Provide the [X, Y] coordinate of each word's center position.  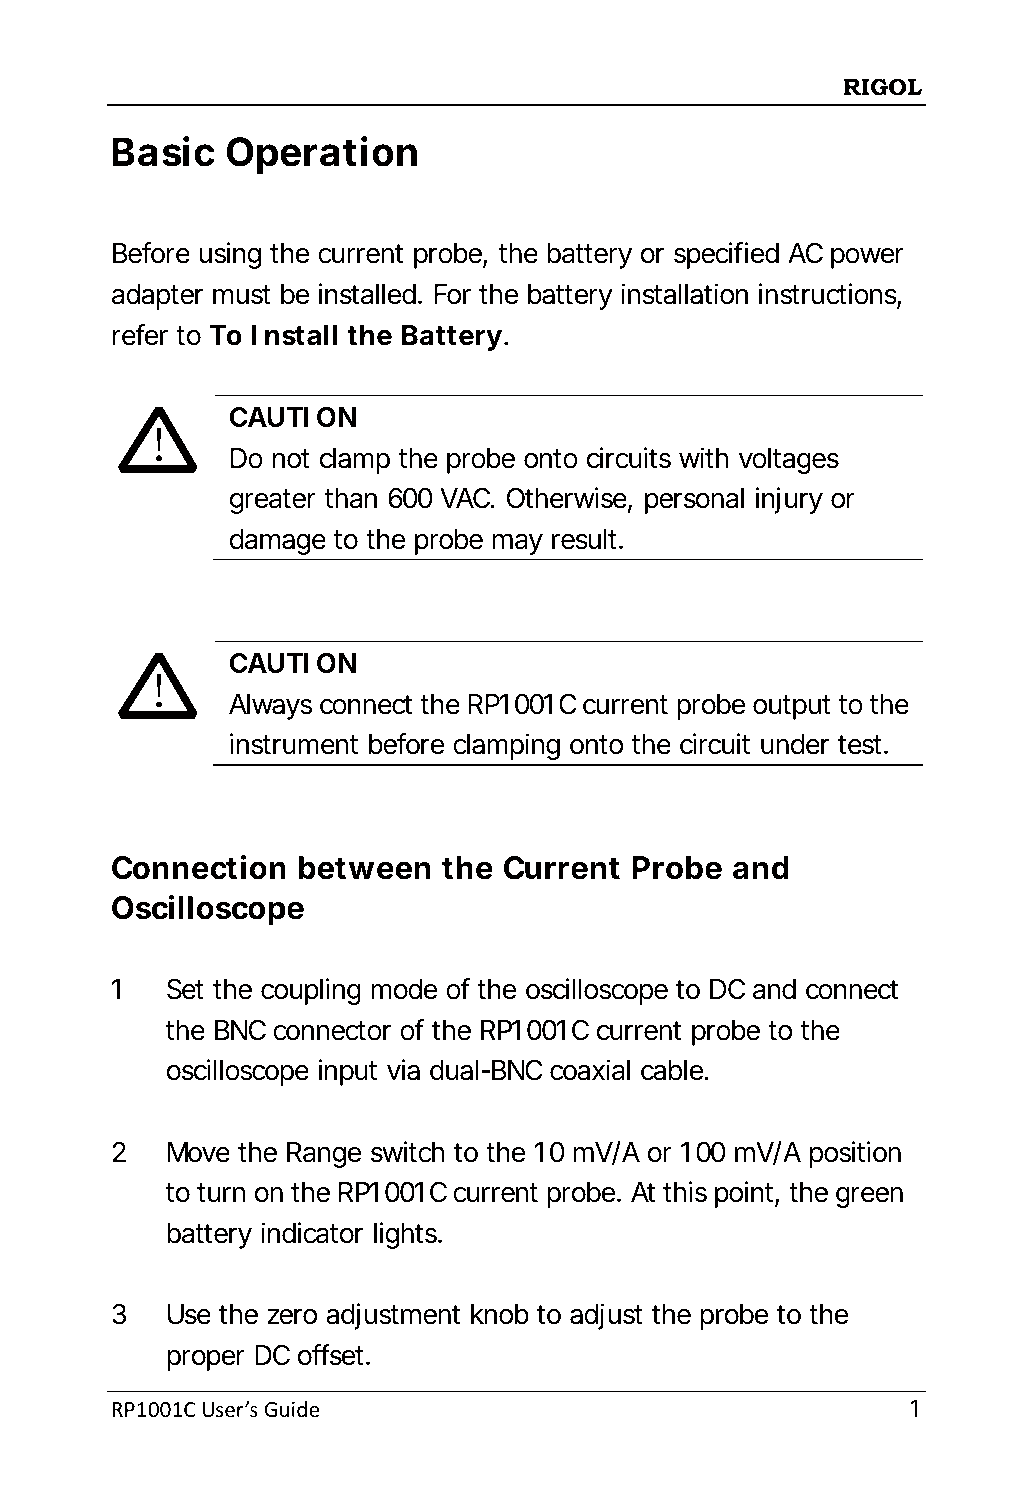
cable [672, 1070]
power [867, 258]
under [795, 744]
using [230, 255]
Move [199, 1152]
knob [500, 1314]
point [745, 1194]
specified [726, 255]
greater [273, 501]
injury [789, 500]
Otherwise [567, 498]
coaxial [590, 1070]
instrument [294, 744]
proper [206, 1360]
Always [270, 707]
